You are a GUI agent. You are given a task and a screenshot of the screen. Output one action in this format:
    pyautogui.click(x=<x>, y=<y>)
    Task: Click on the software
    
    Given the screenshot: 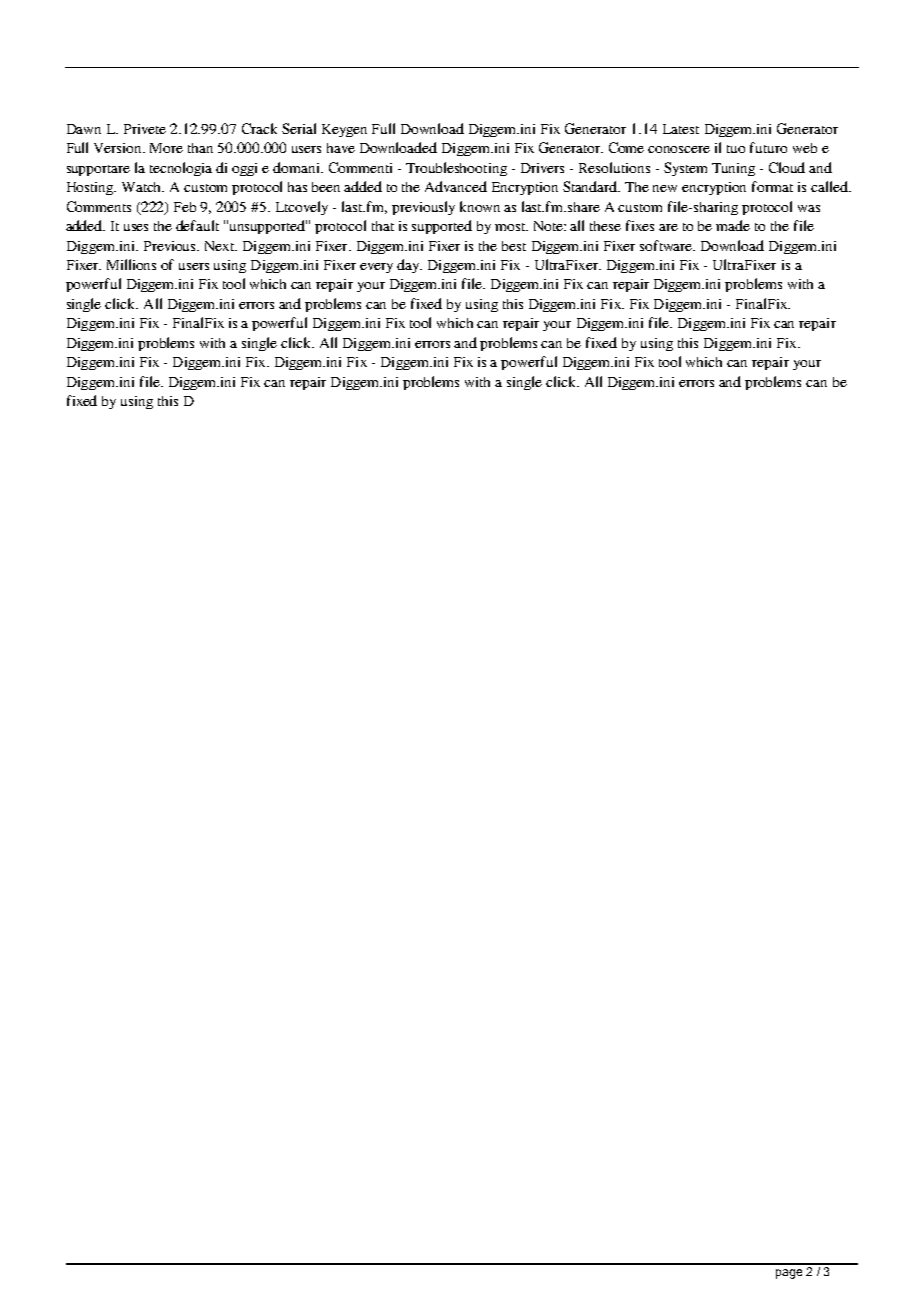 What is the action you would take?
    pyautogui.click(x=667, y=245)
